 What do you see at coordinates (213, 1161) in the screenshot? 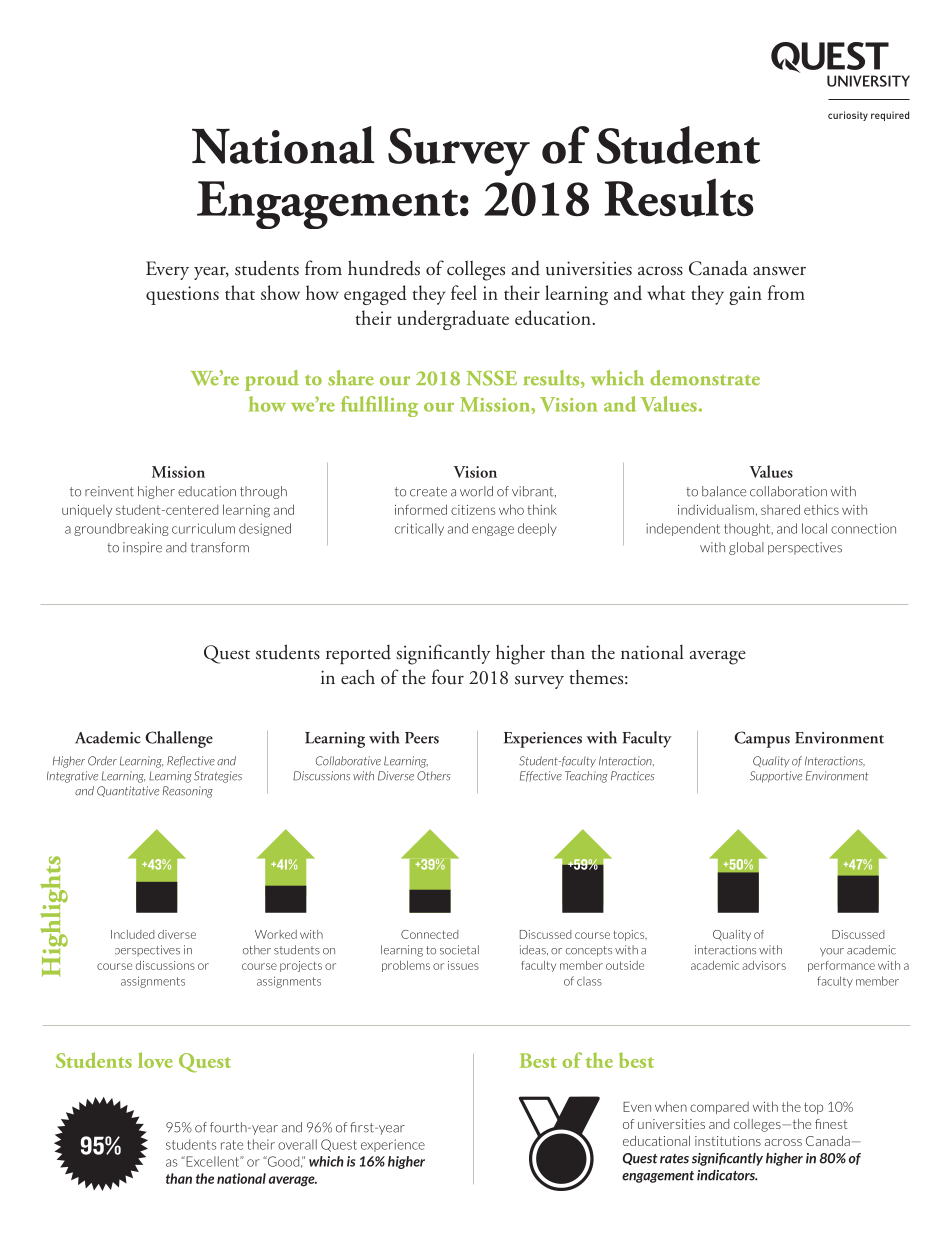
I see `Excellent` at bounding box center [213, 1161].
